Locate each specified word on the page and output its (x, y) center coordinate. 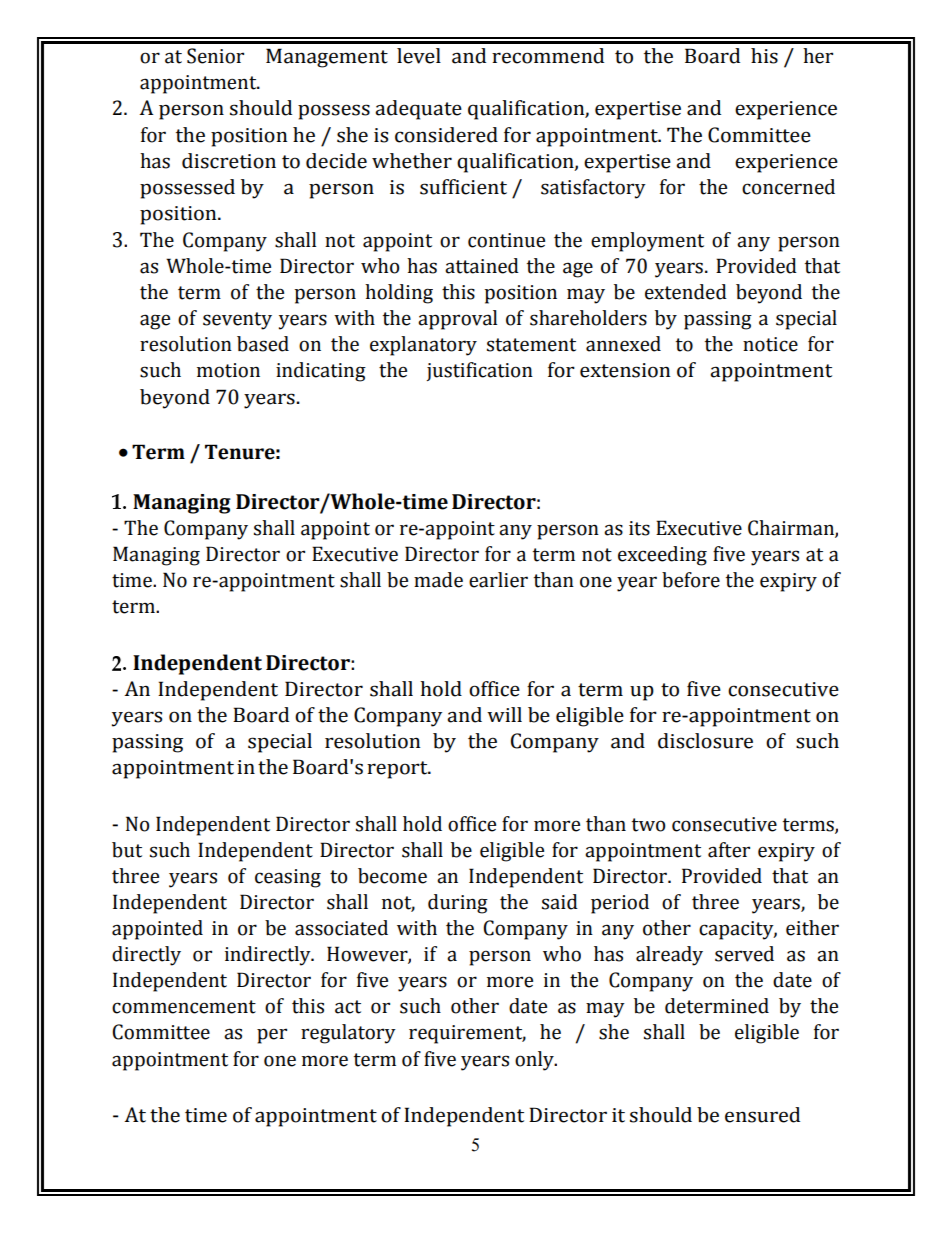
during (458, 904)
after (729, 850)
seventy (237, 321)
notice (770, 344)
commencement (184, 1007)
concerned (788, 187)
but (127, 850)
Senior (215, 56)
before (691, 580)
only (535, 1061)
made (438, 580)
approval (457, 320)
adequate (418, 110)
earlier (498, 580)
